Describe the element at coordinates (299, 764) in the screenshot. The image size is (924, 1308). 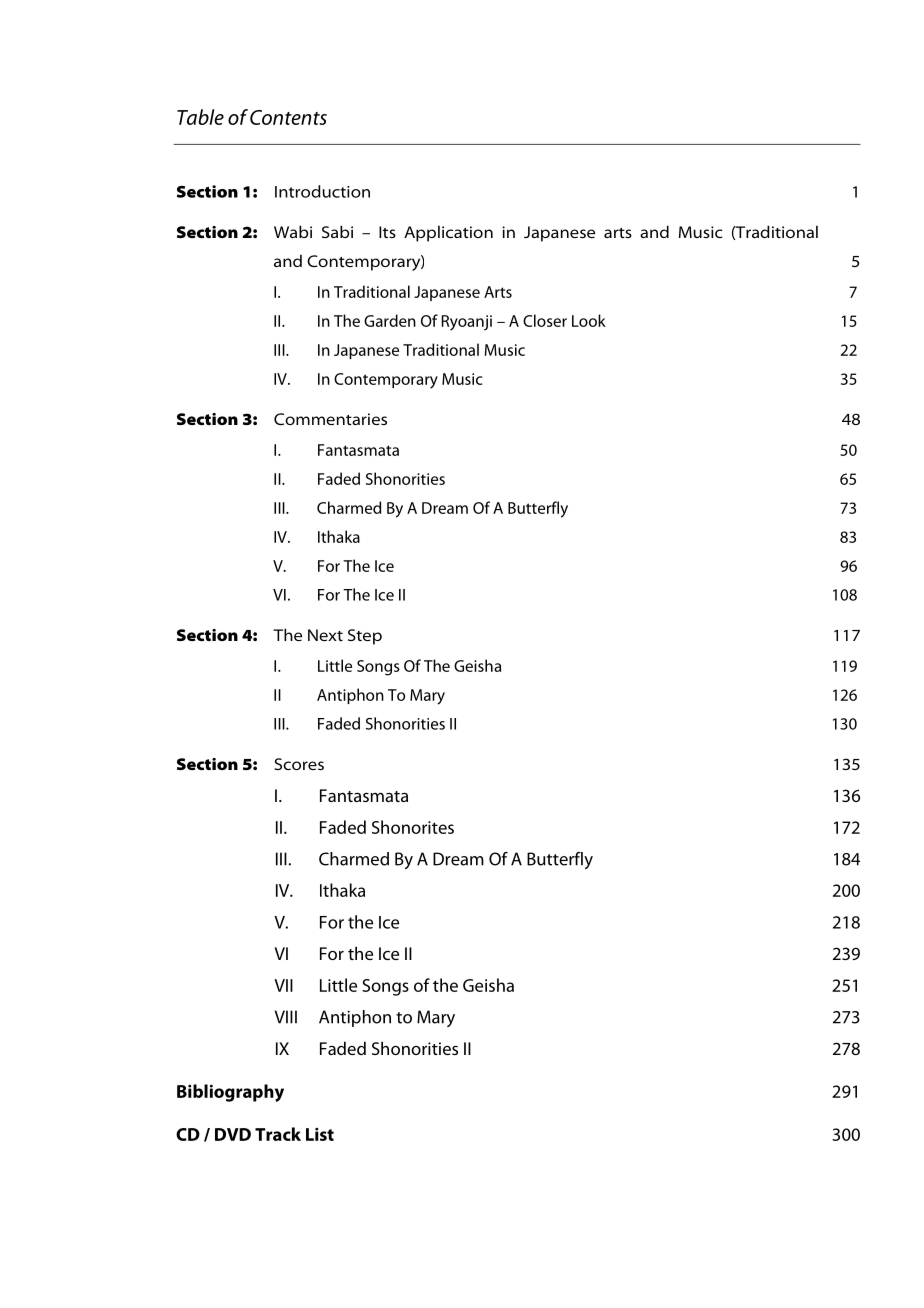
I see `Scores` at that location.
